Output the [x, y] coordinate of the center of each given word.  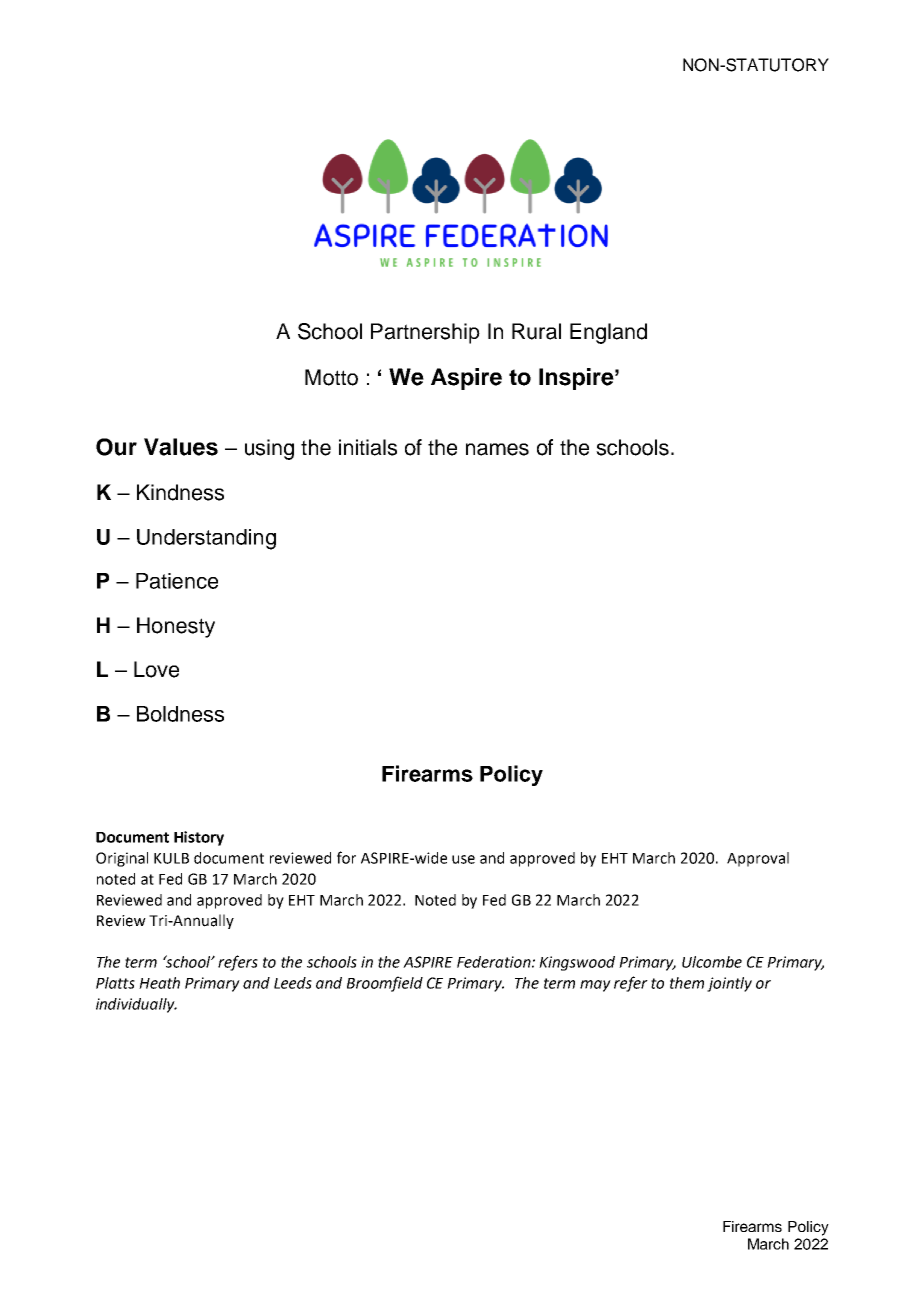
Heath [159, 983]
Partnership [425, 333]
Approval [758, 859]
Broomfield [385, 984]
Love [156, 669]
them [687, 983]
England [608, 333]
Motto [331, 377]
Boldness [180, 714]
